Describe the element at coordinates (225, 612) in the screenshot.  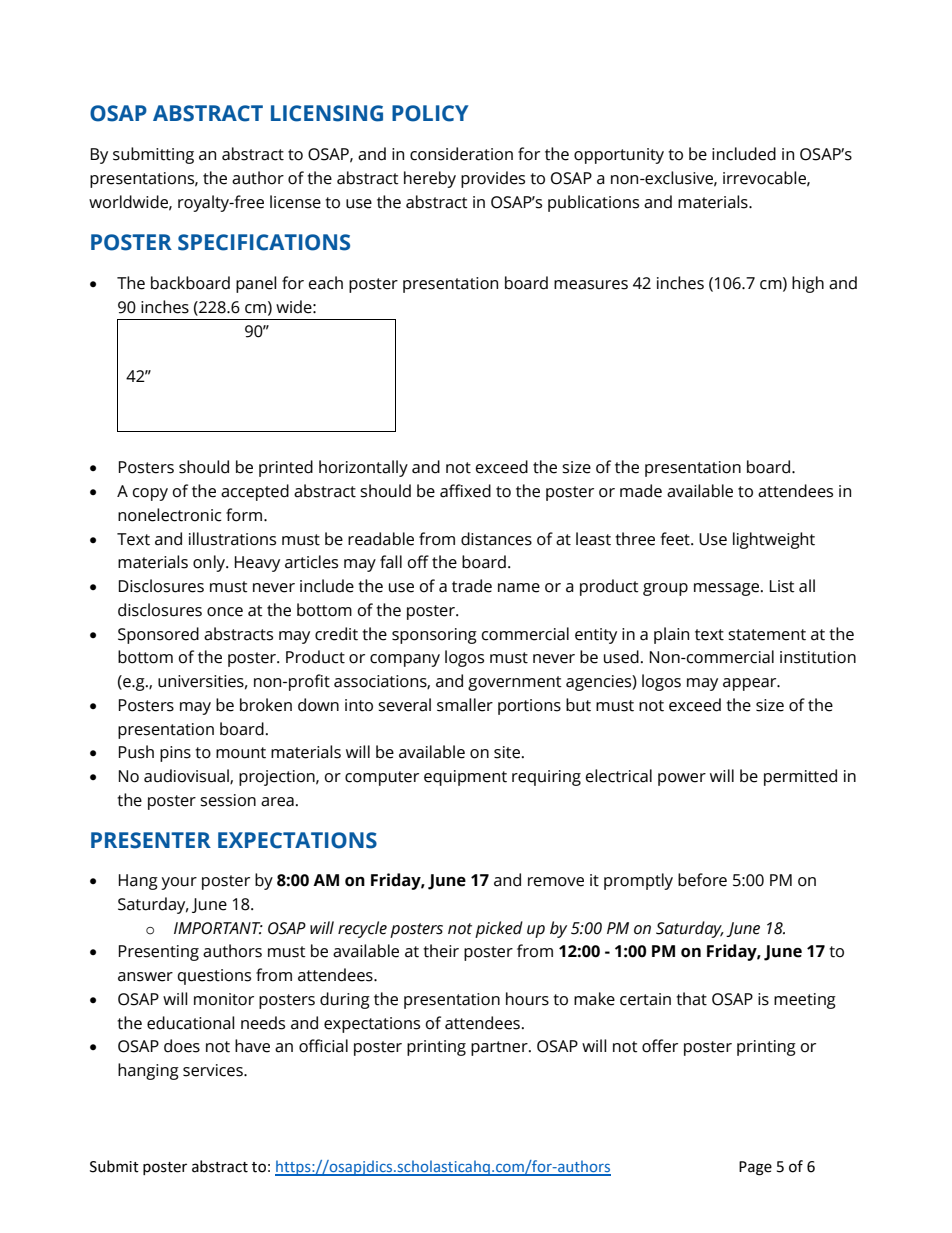
I see `once` at that location.
